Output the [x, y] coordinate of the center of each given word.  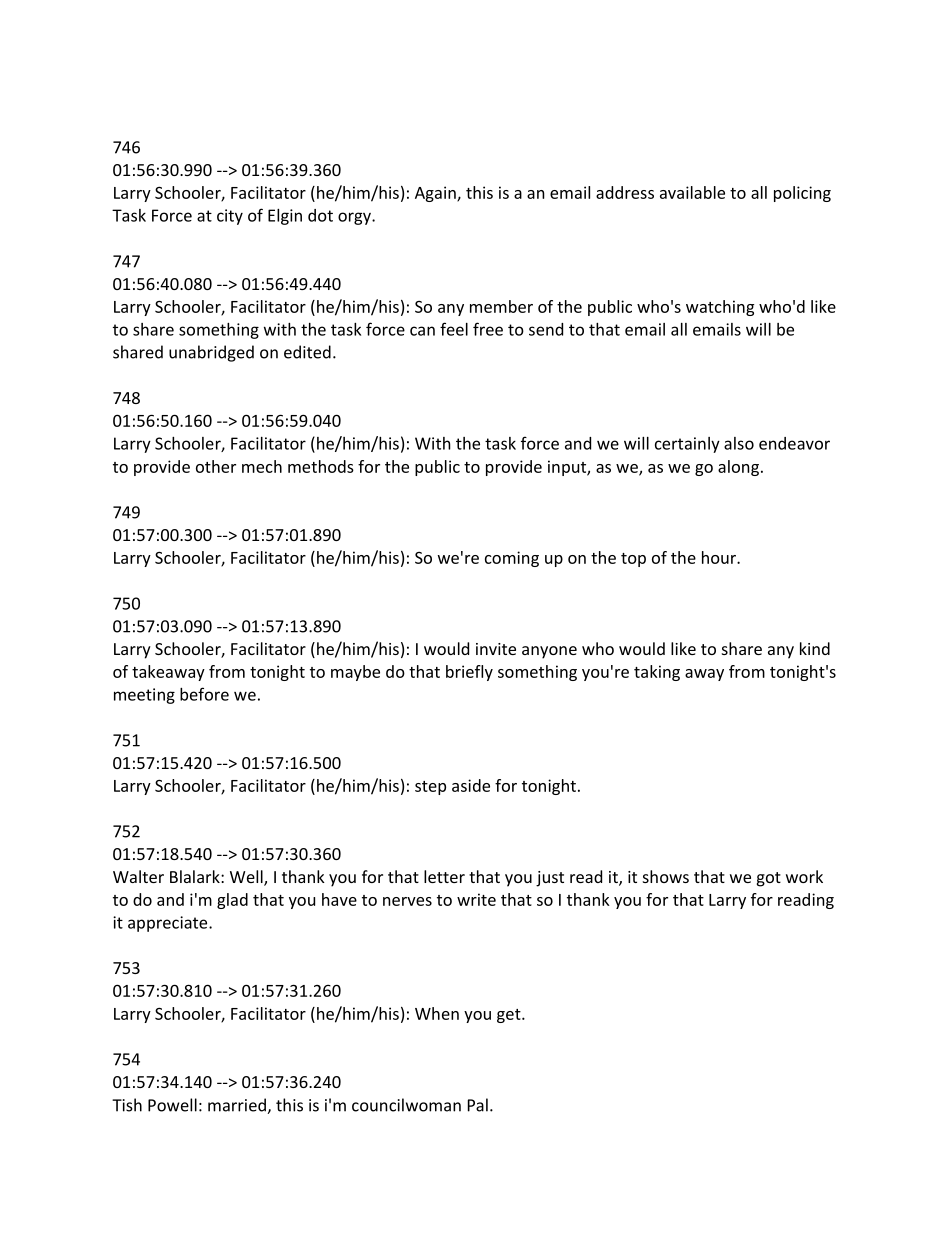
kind [815, 648]
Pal [478, 1105]
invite [496, 649]
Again [436, 194]
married [238, 1106]
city [230, 217]
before [204, 694]
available [692, 192]
